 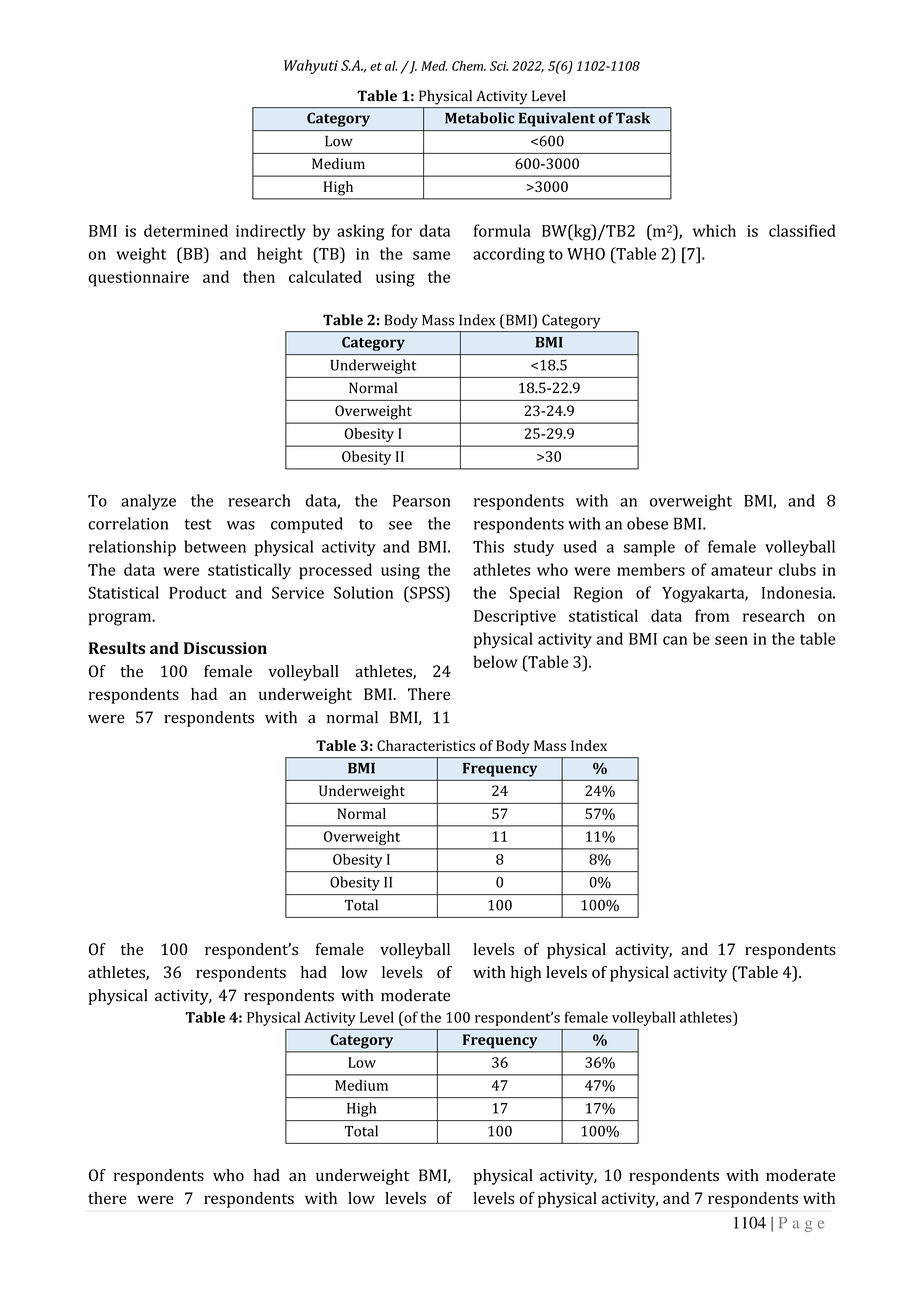 What do you see at coordinates (148, 502) in the page?
I see `analyze` at bounding box center [148, 502].
